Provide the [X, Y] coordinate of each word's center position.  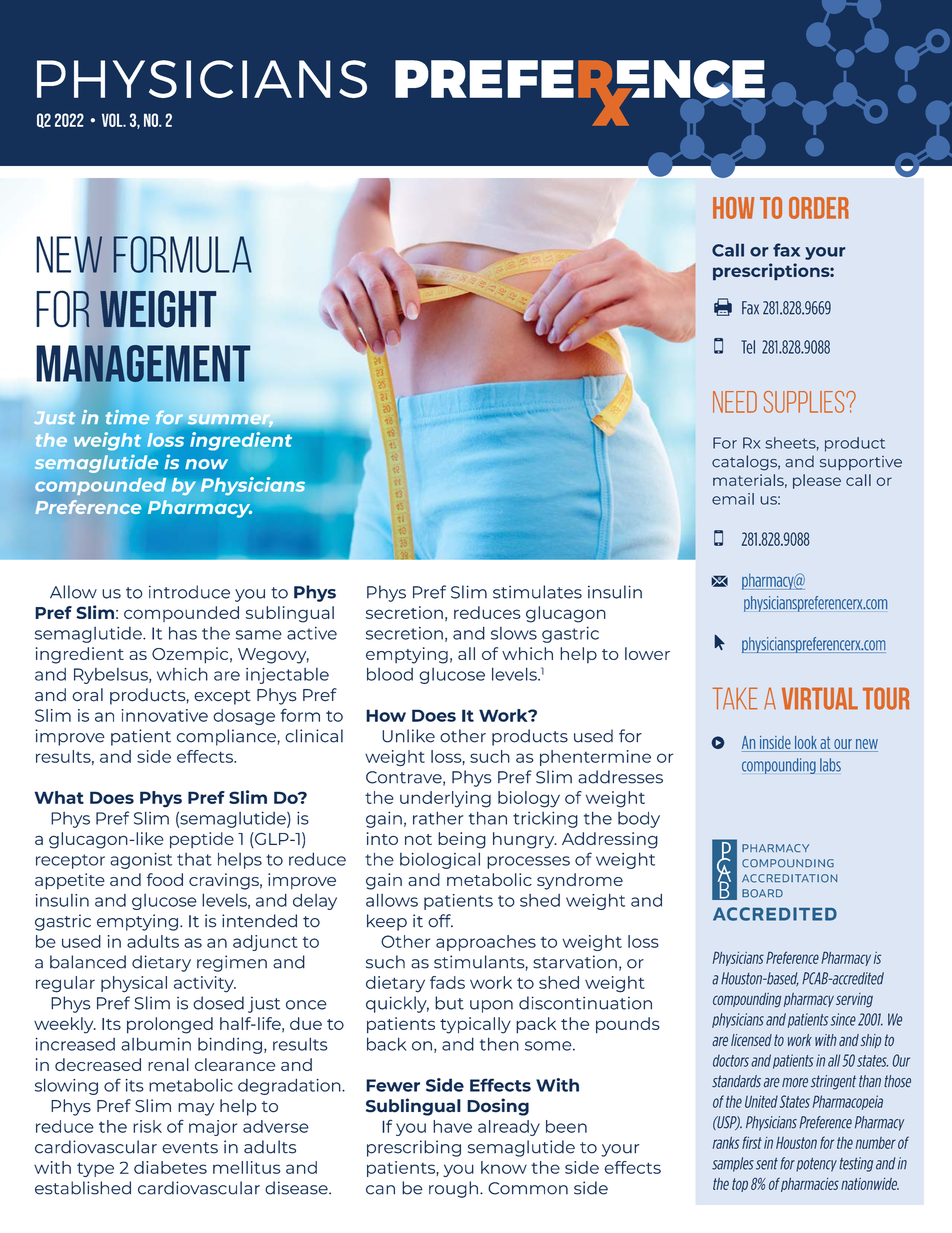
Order [819, 208]
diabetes [170, 1167]
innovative [165, 715]
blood [390, 674]
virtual [820, 698]
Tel [748, 347]
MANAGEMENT [143, 364]
